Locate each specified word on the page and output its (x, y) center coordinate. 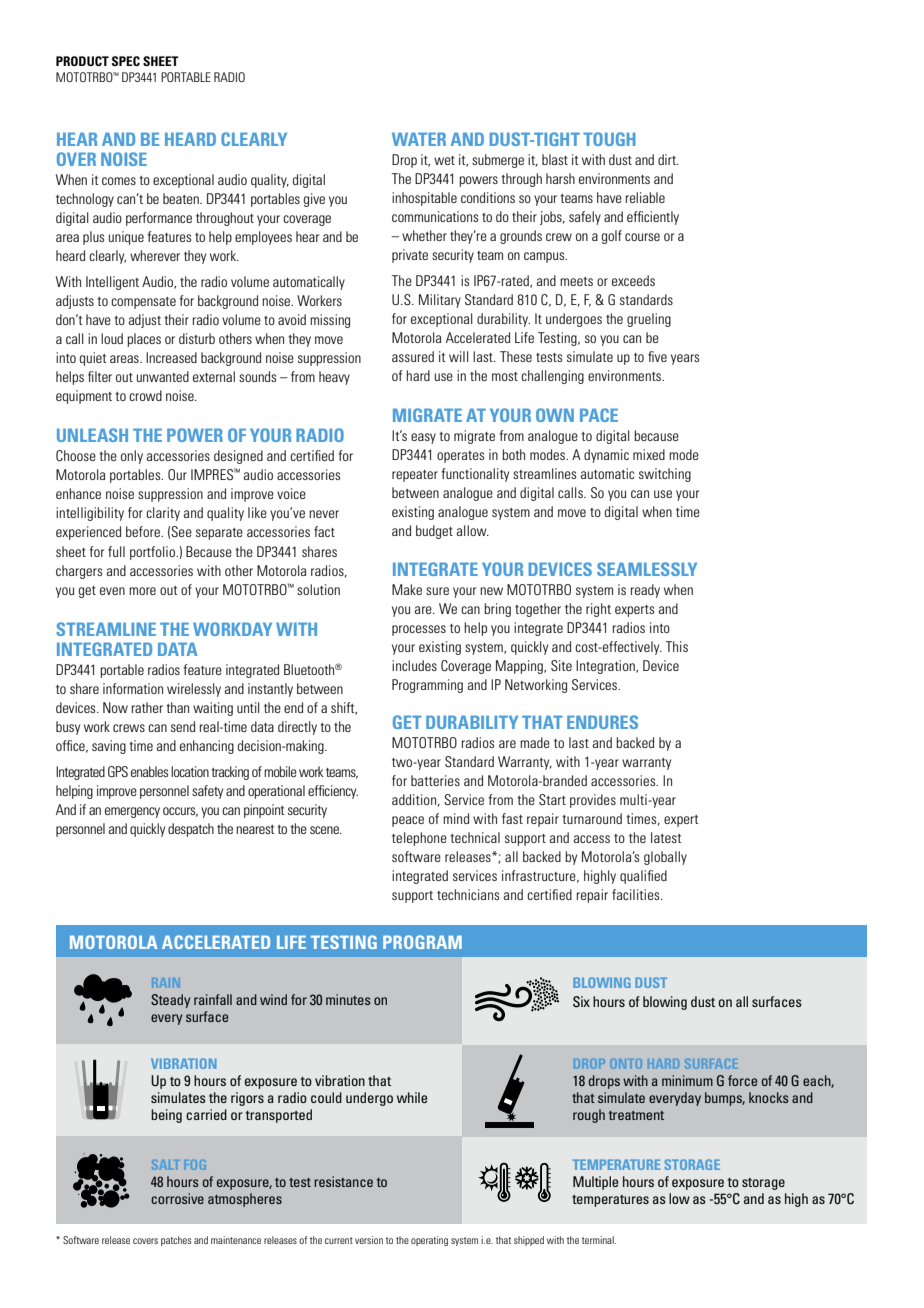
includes (414, 665)
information (133, 688)
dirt (668, 159)
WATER (419, 139)
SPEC (126, 61)
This (677, 646)
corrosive (177, 1198)
